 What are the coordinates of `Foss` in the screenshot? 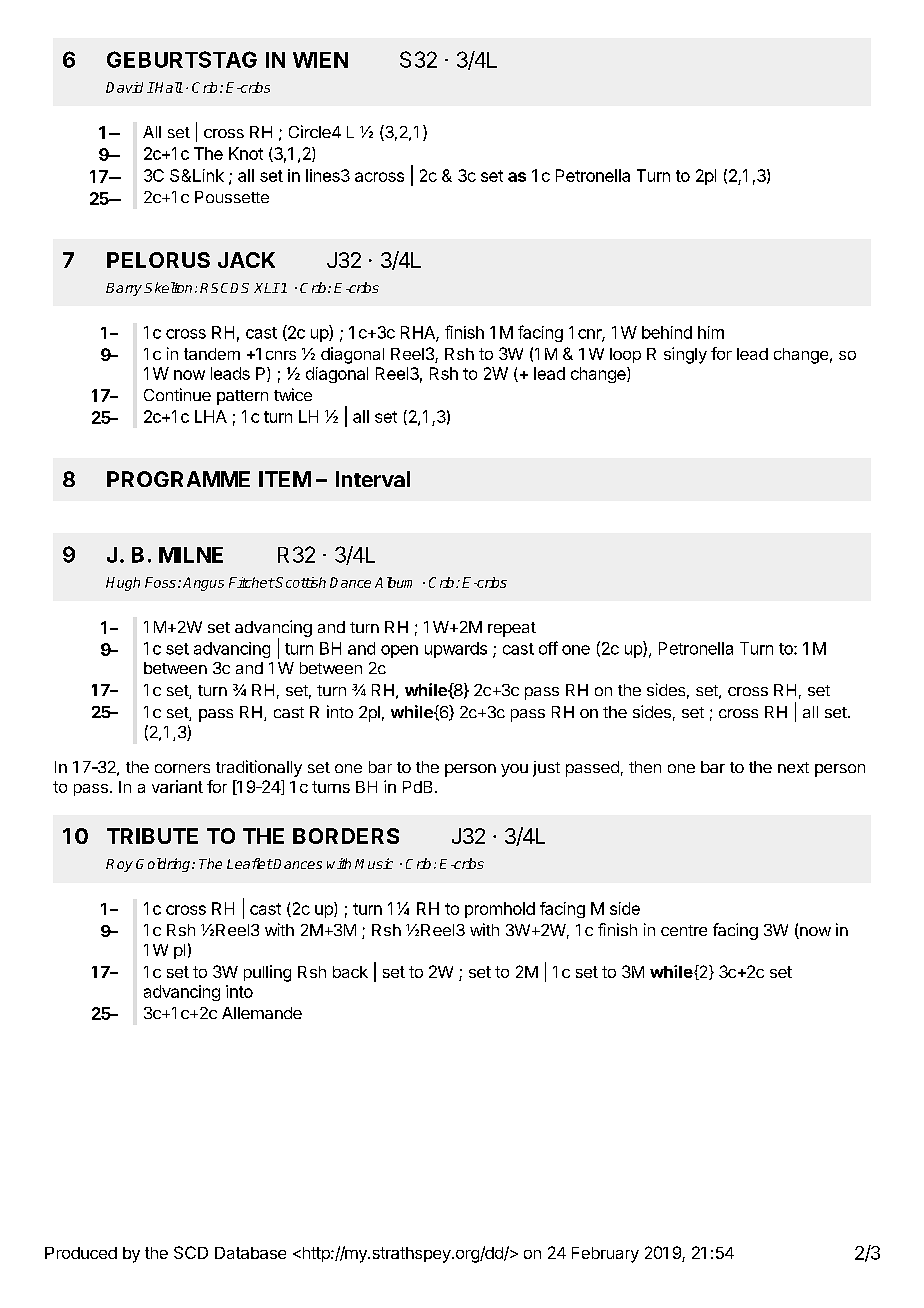 It's located at (160, 582).
